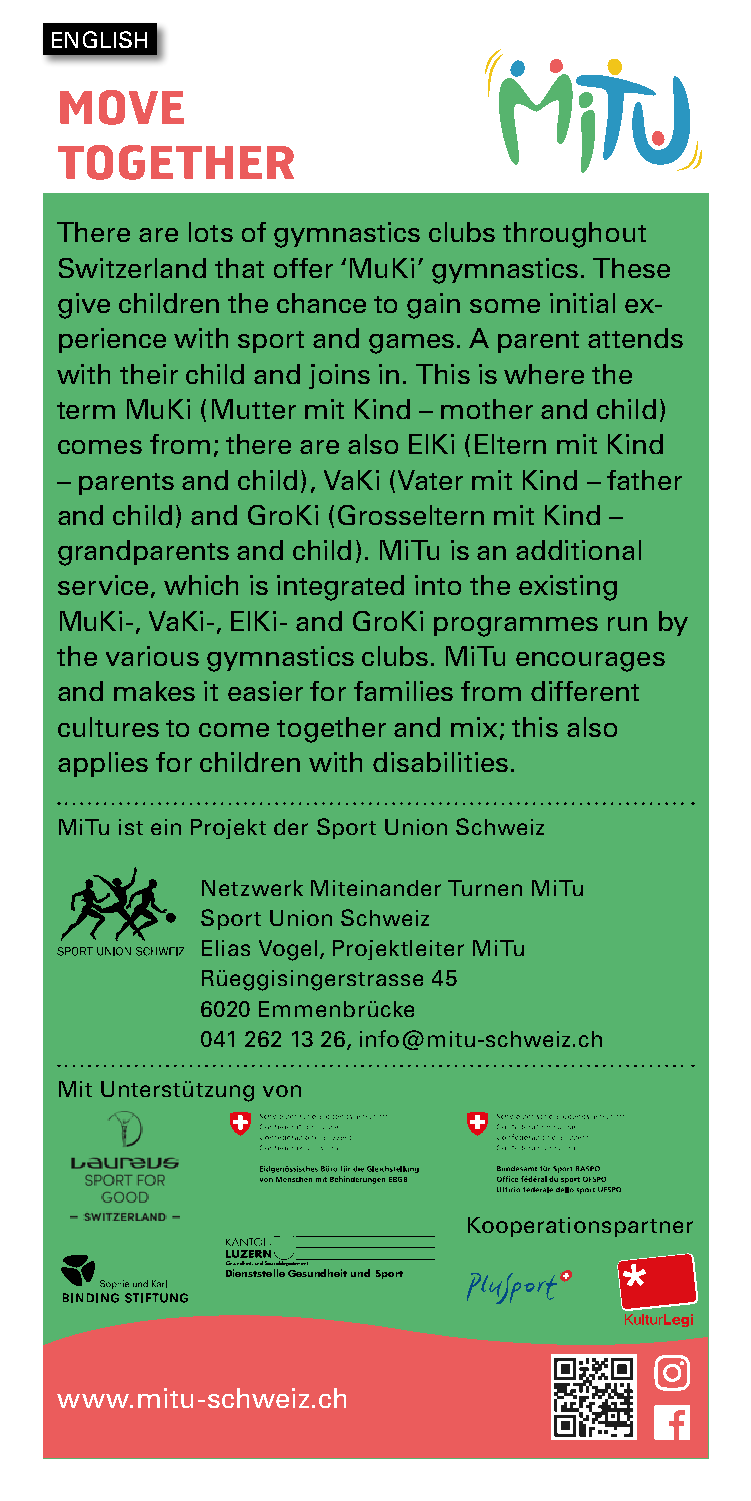 This screenshot has height=1501, width=751. I want to click on their, so click(149, 374).
